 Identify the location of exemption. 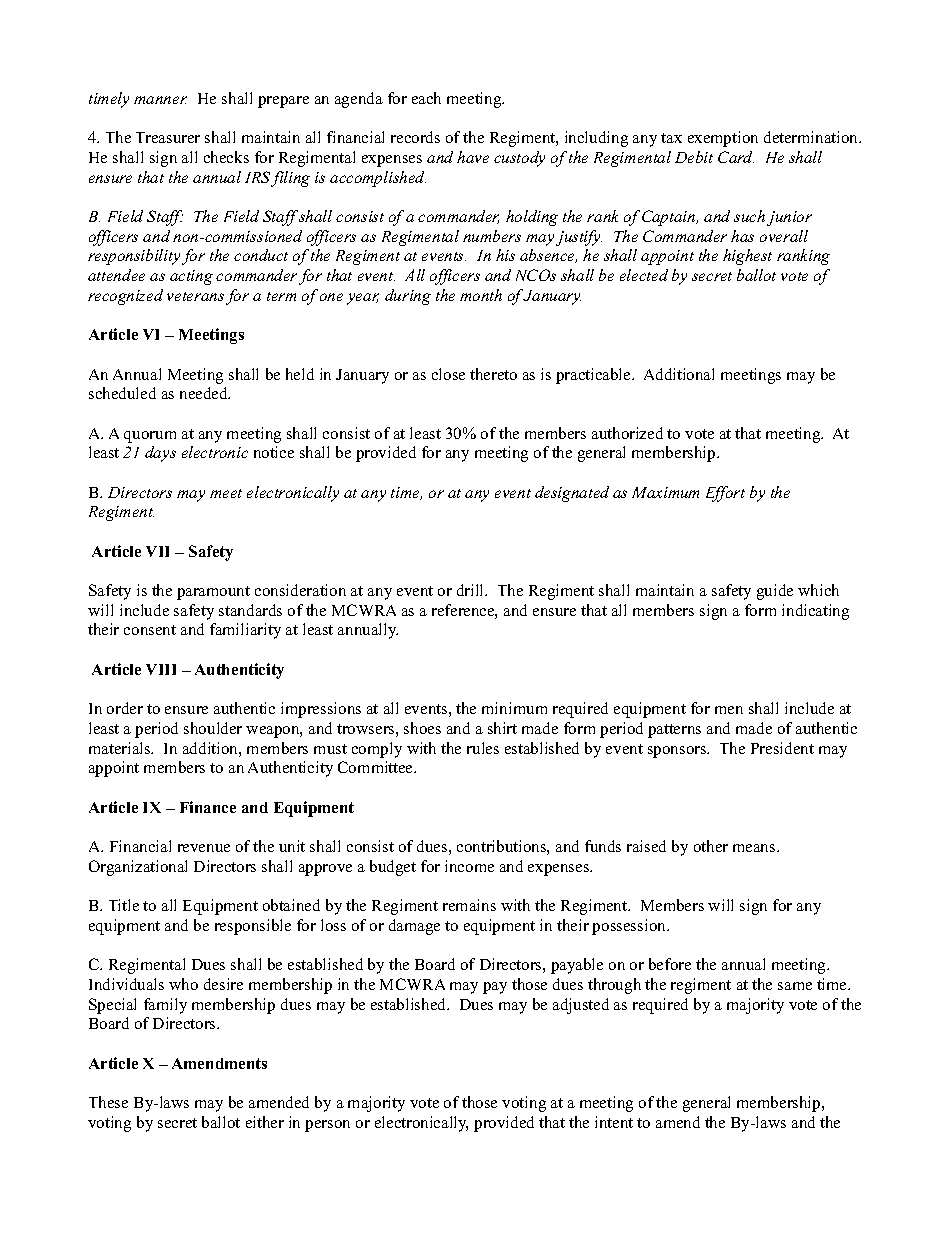
(723, 139).
